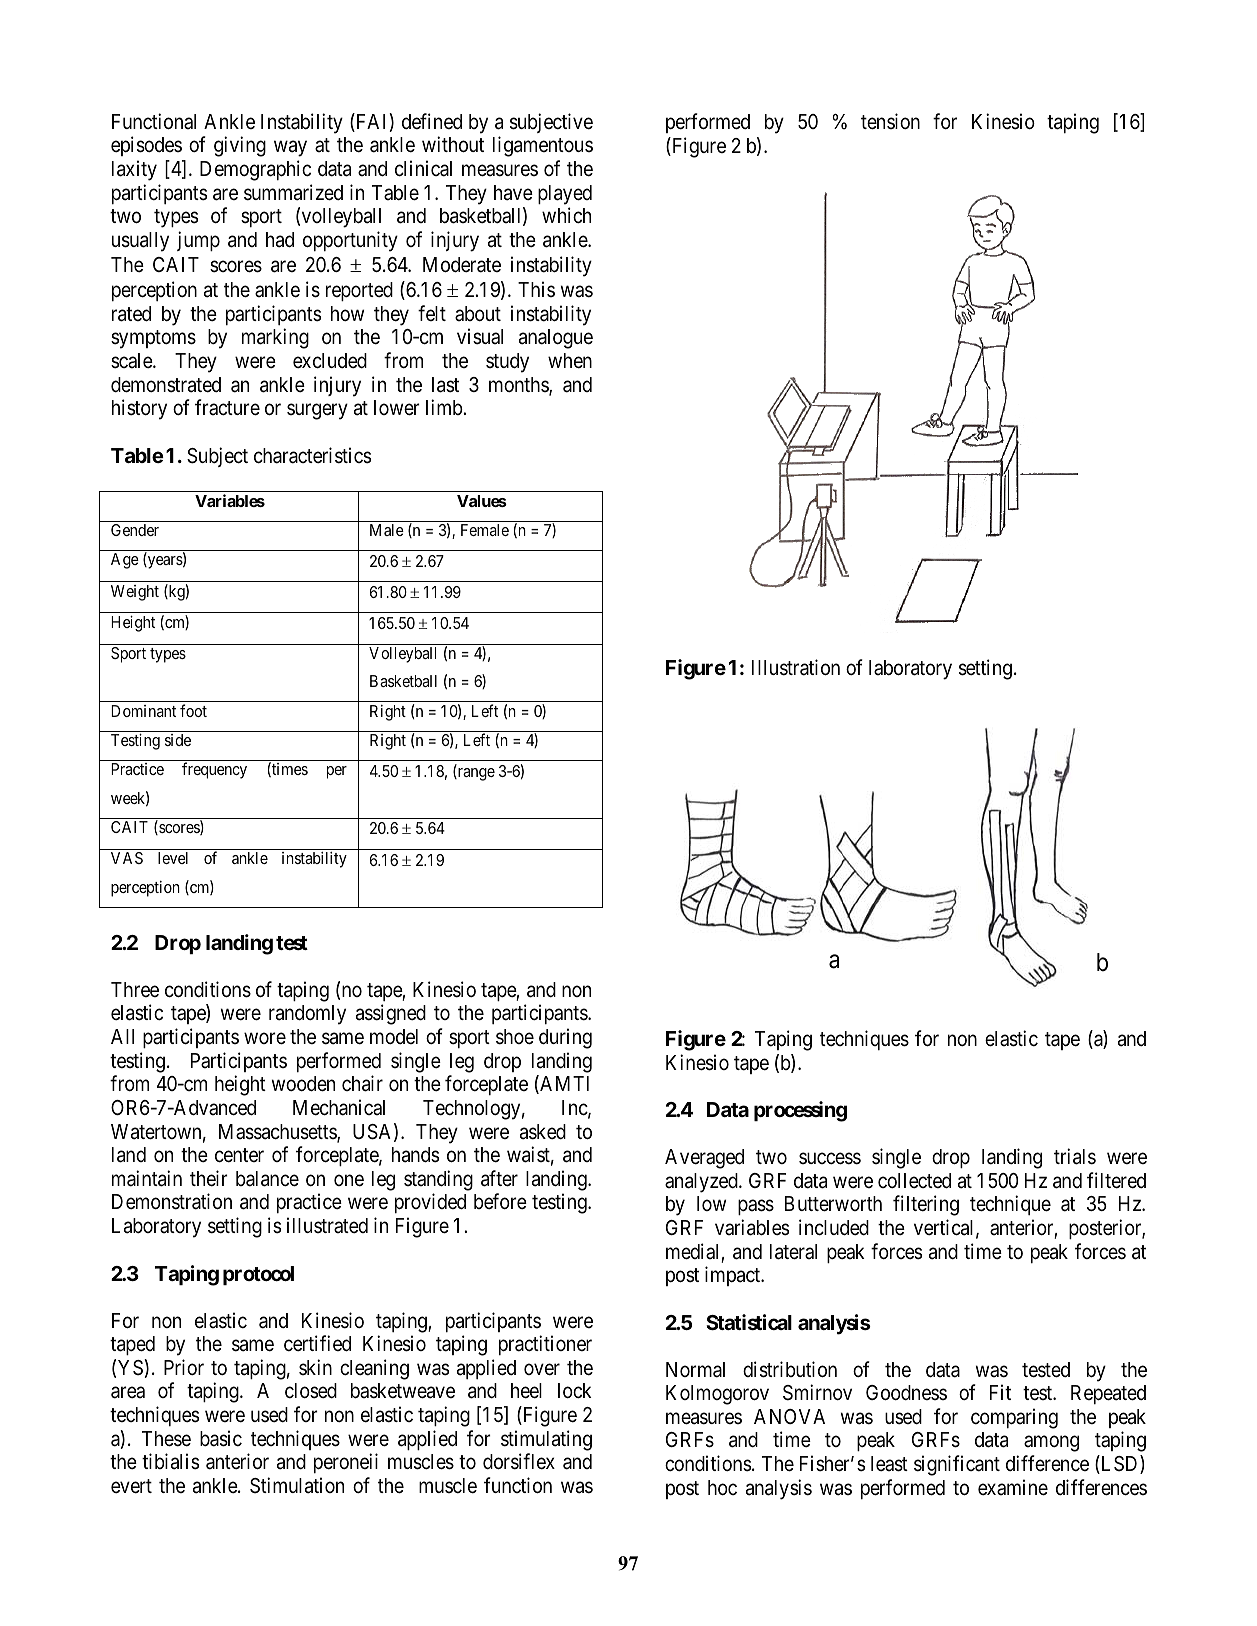 The width and height of the screenshot is (1257, 1626). What do you see at coordinates (221, 1438) in the screenshot?
I see `basic` at bounding box center [221, 1438].
